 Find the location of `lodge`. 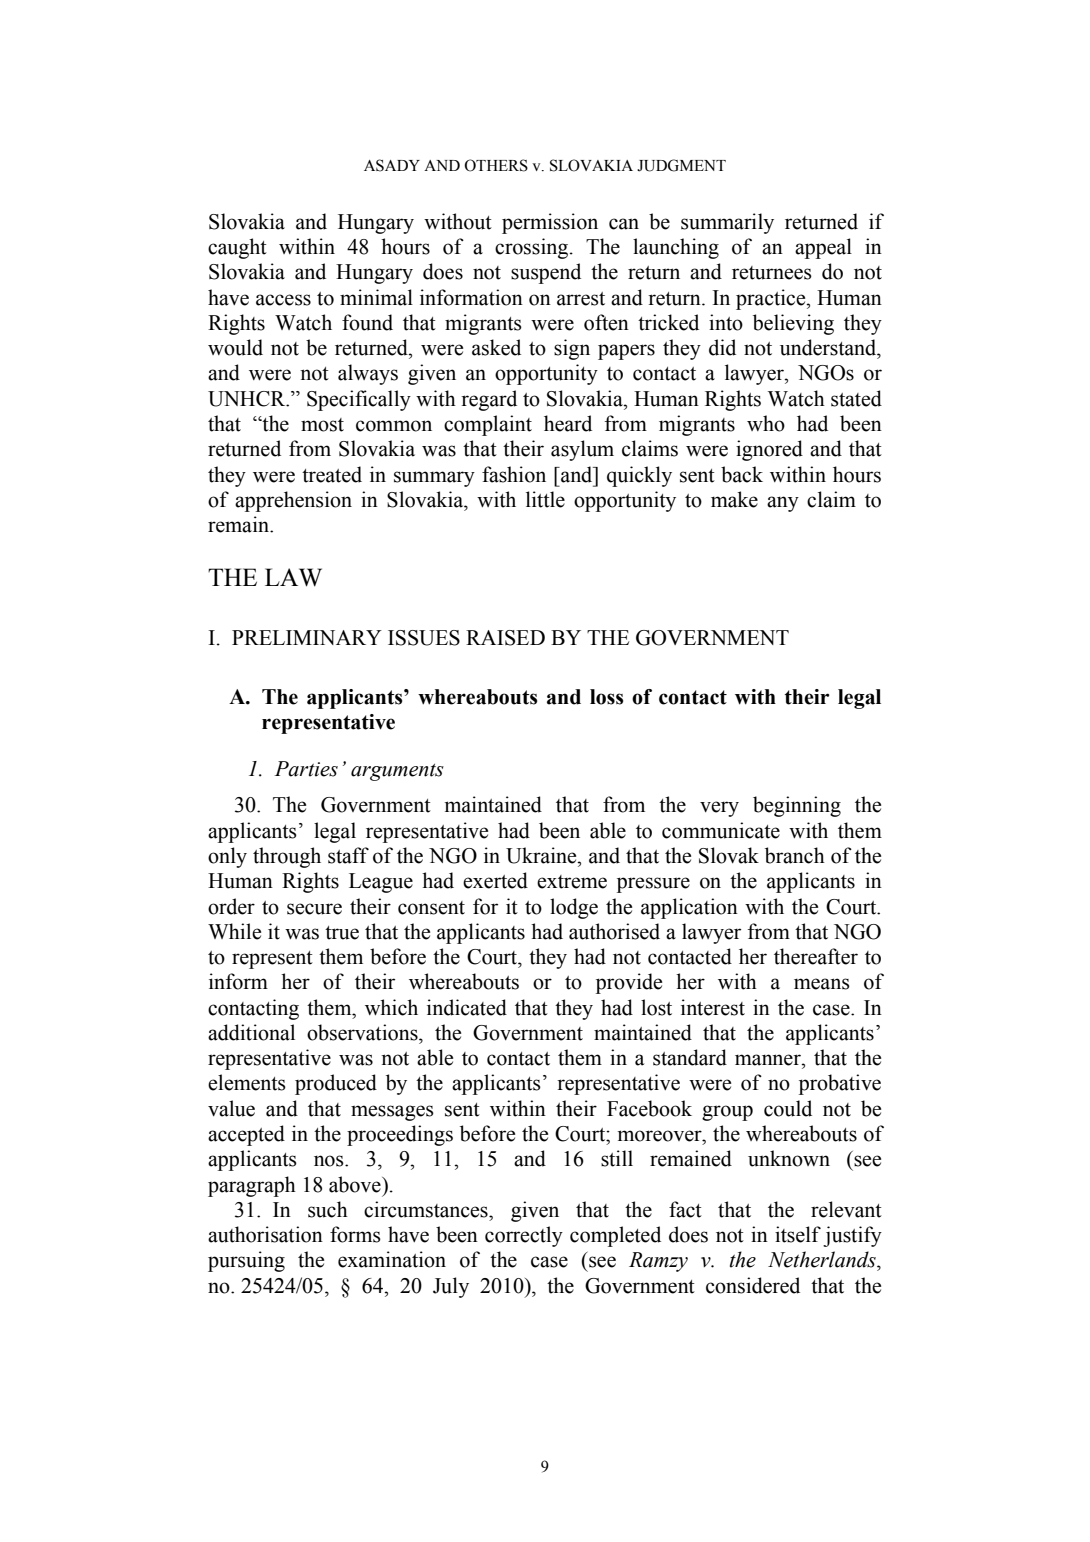

lodge is located at coordinates (574, 908).
